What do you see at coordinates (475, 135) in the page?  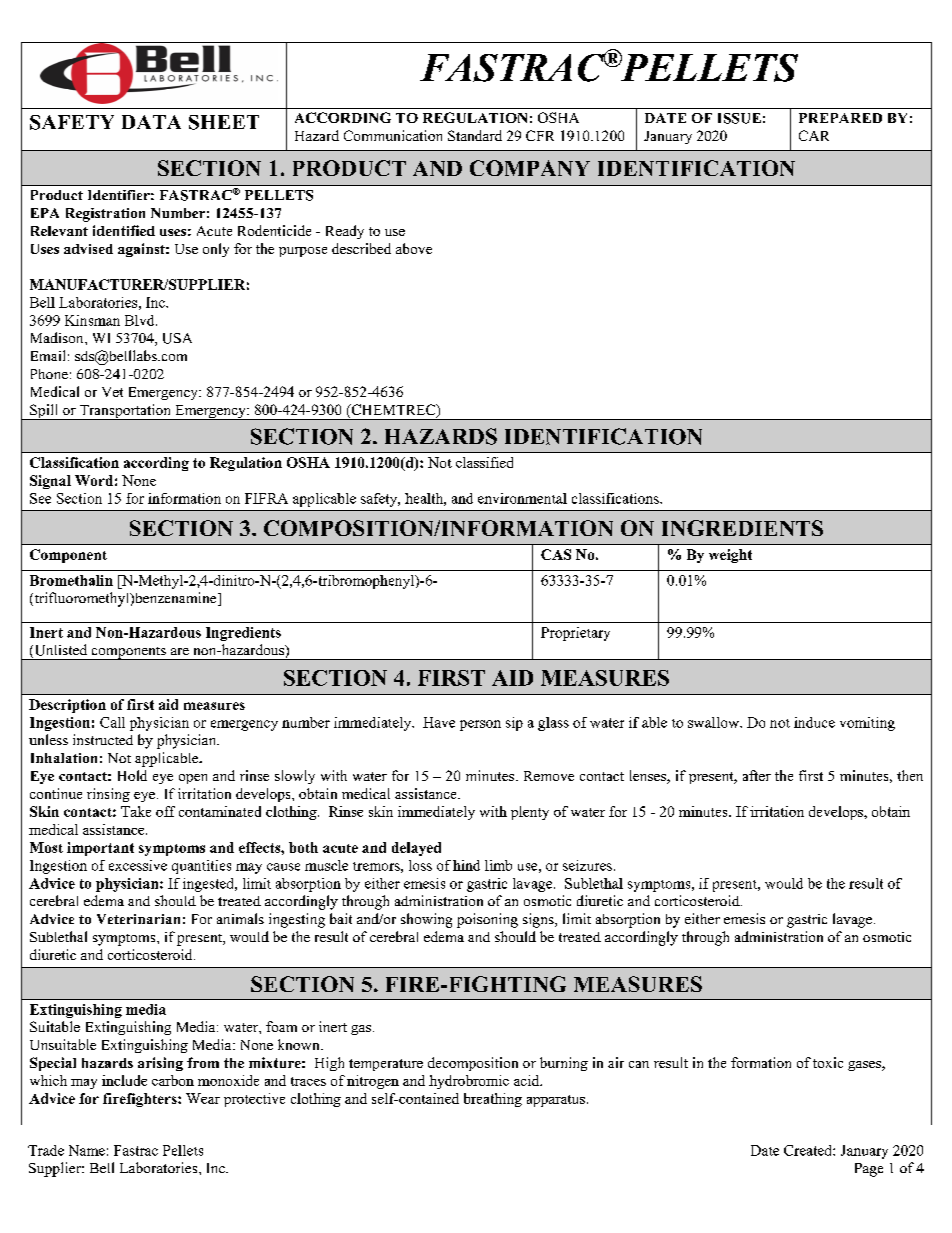 I see `Standard` at bounding box center [475, 135].
